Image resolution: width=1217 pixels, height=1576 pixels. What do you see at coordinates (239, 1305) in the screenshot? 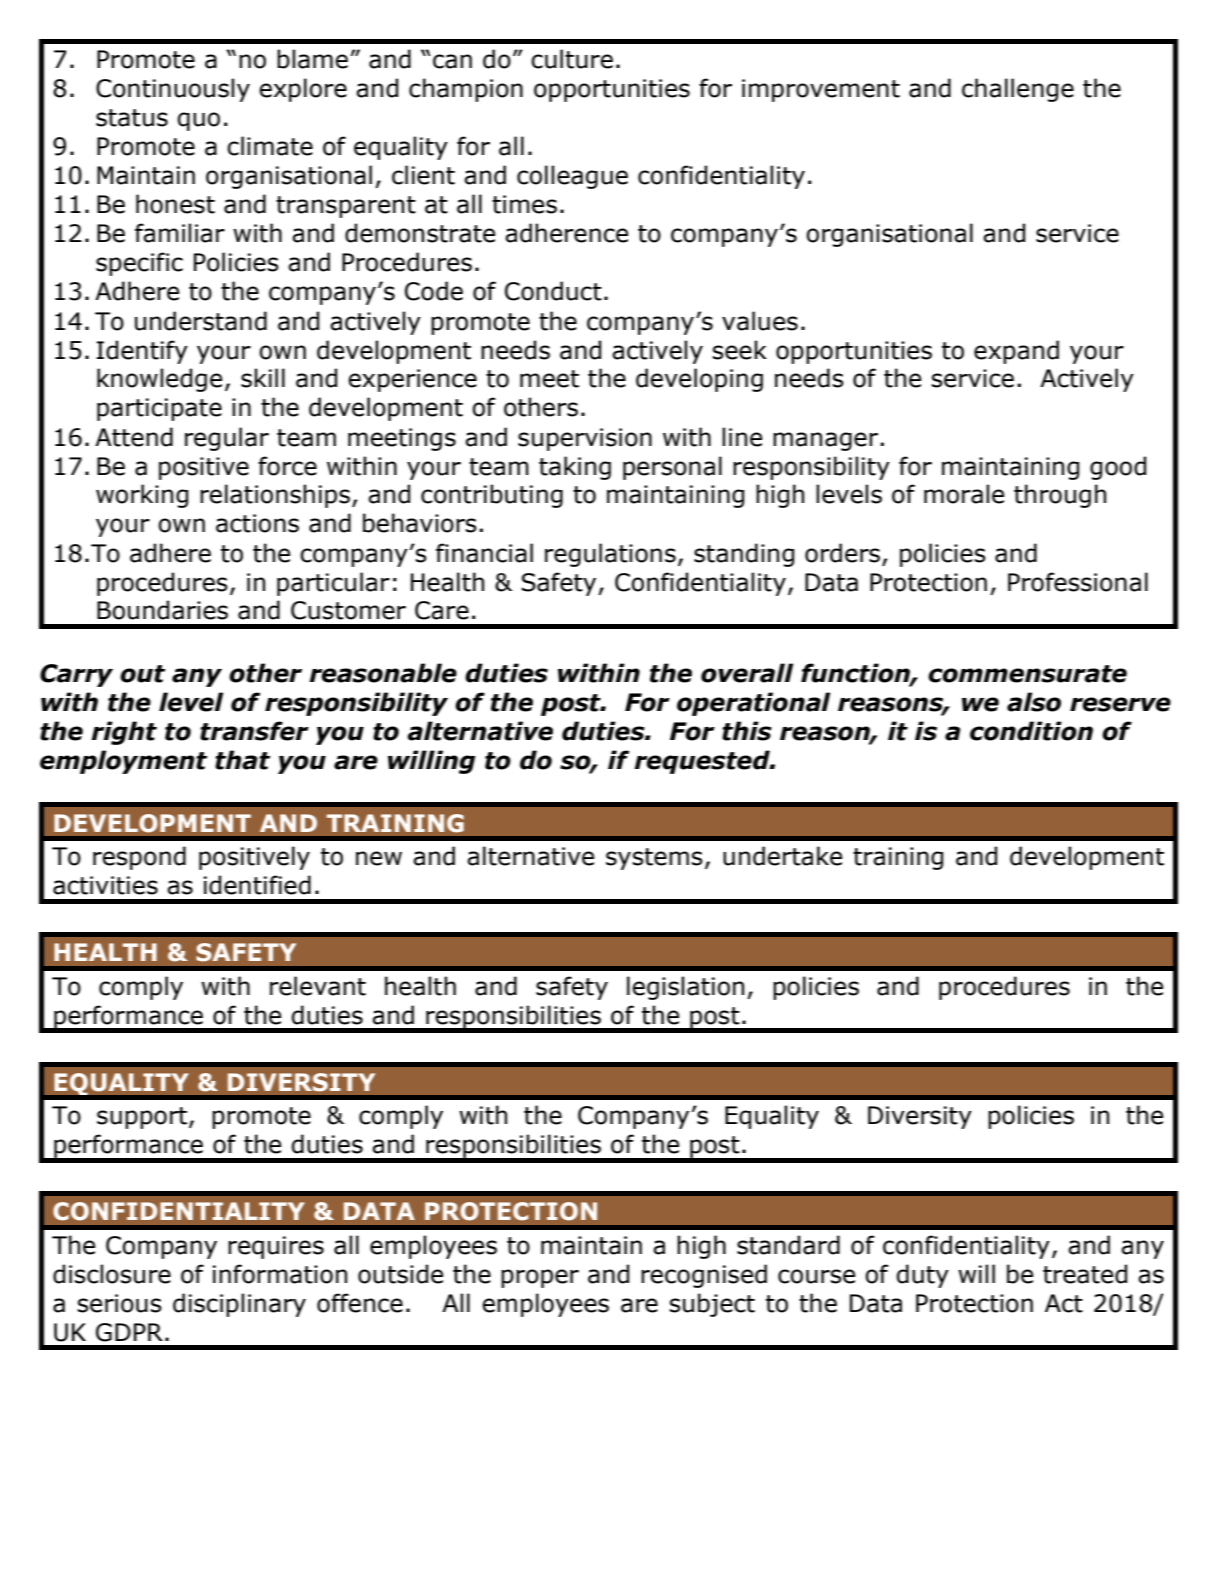
I see `disciplinary` at bounding box center [239, 1305].
